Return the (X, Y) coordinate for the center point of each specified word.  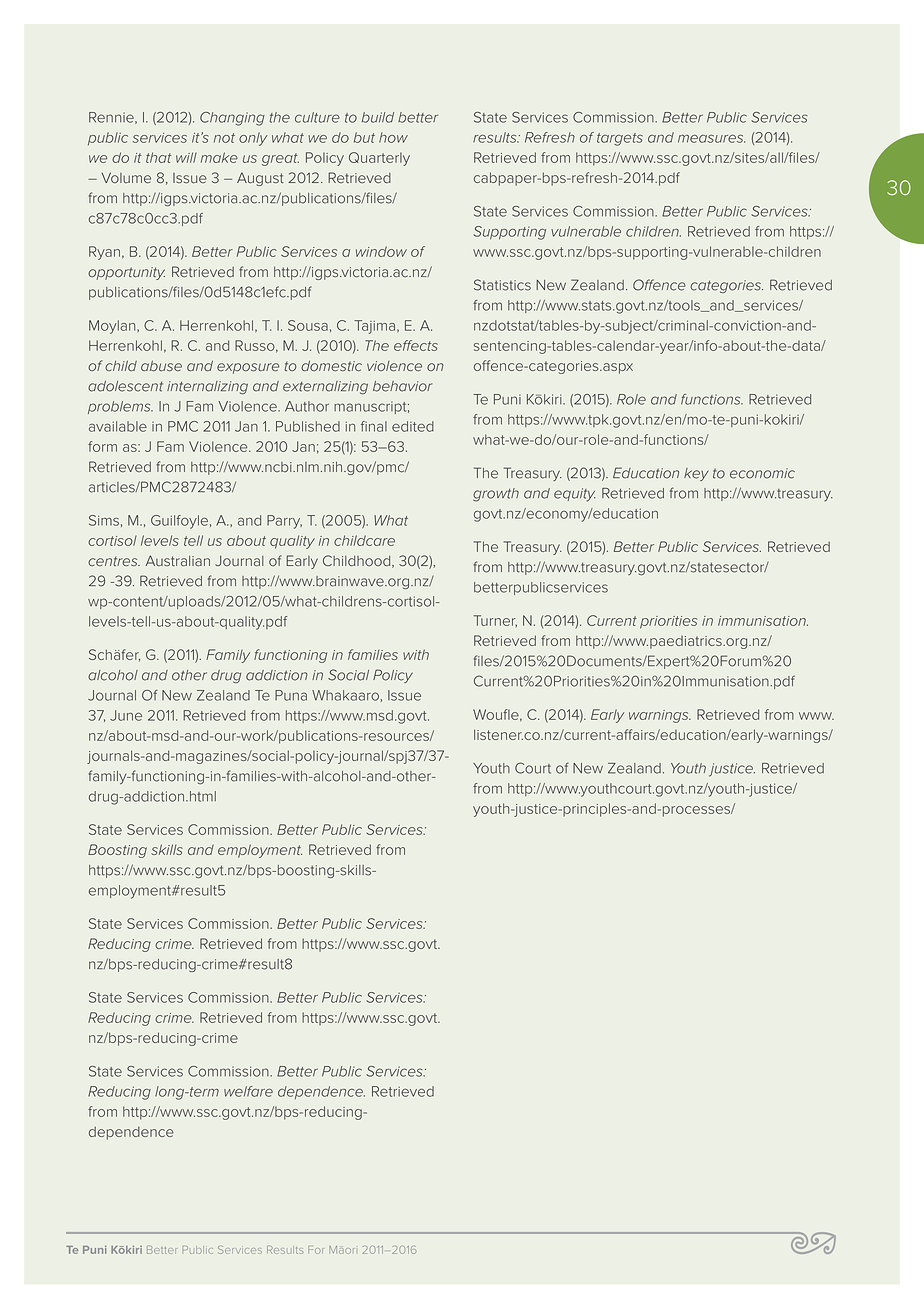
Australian (178, 561)
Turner (495, 621)
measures (711, 138)
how (393, 137)
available (118, 426)
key (696, 474)
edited (413, 426)
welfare (248, 1091)
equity (575, 495)
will (186, 157)
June (126, 715)
